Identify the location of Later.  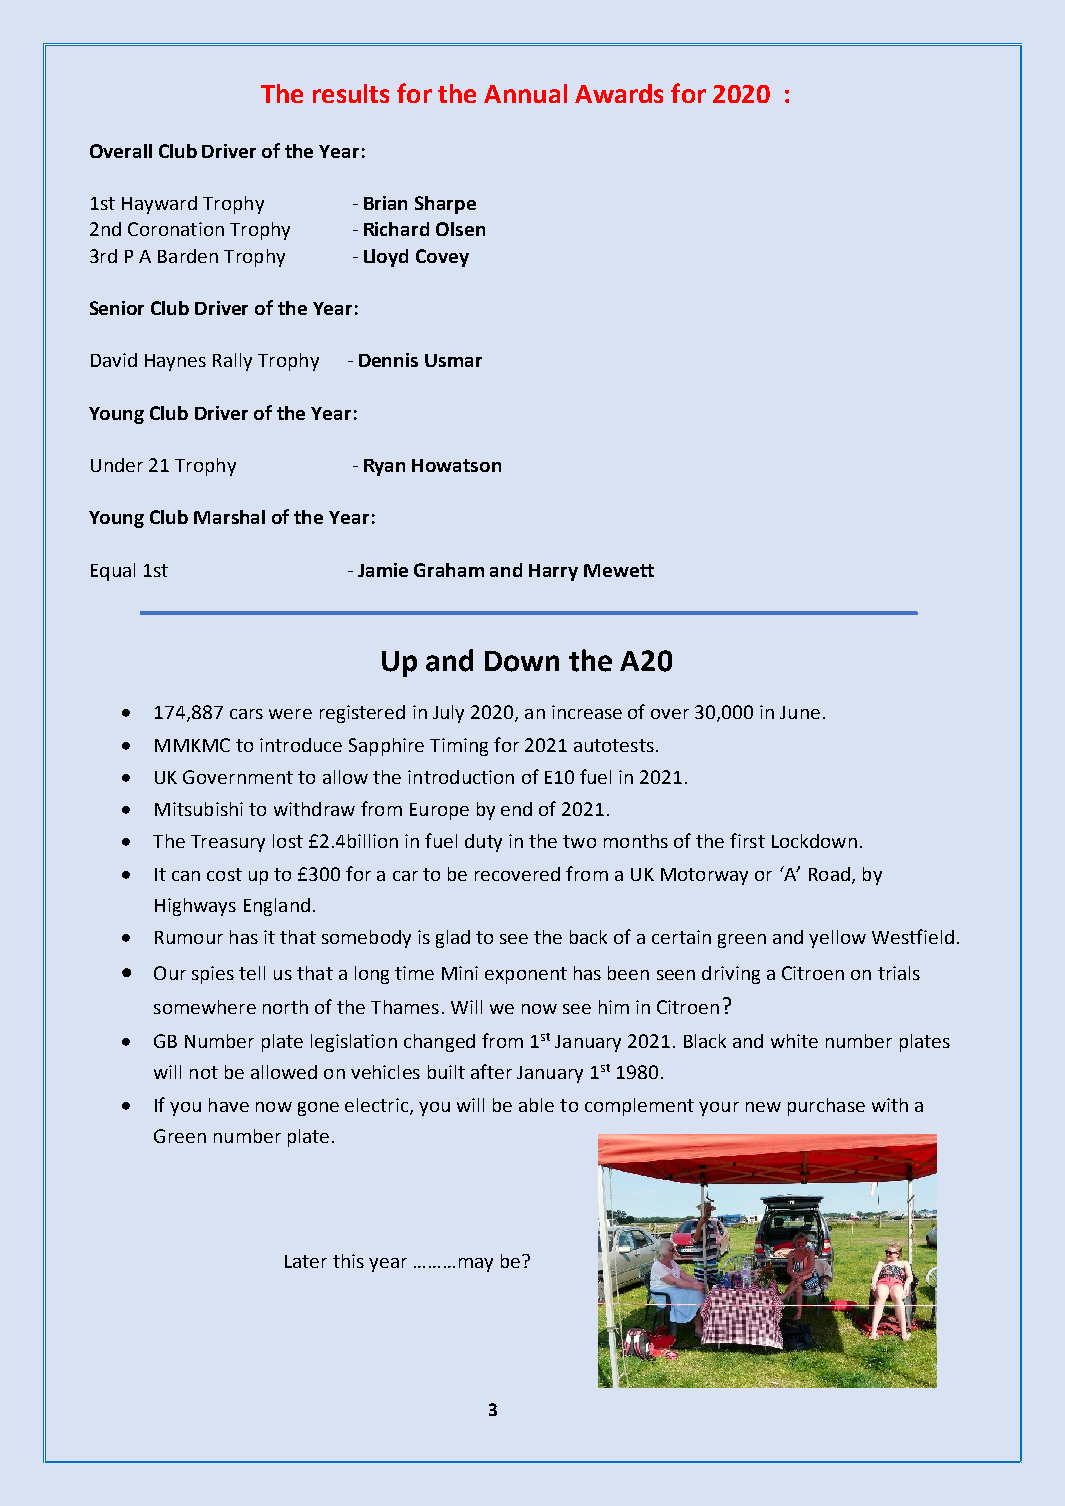
(306, 1261).
